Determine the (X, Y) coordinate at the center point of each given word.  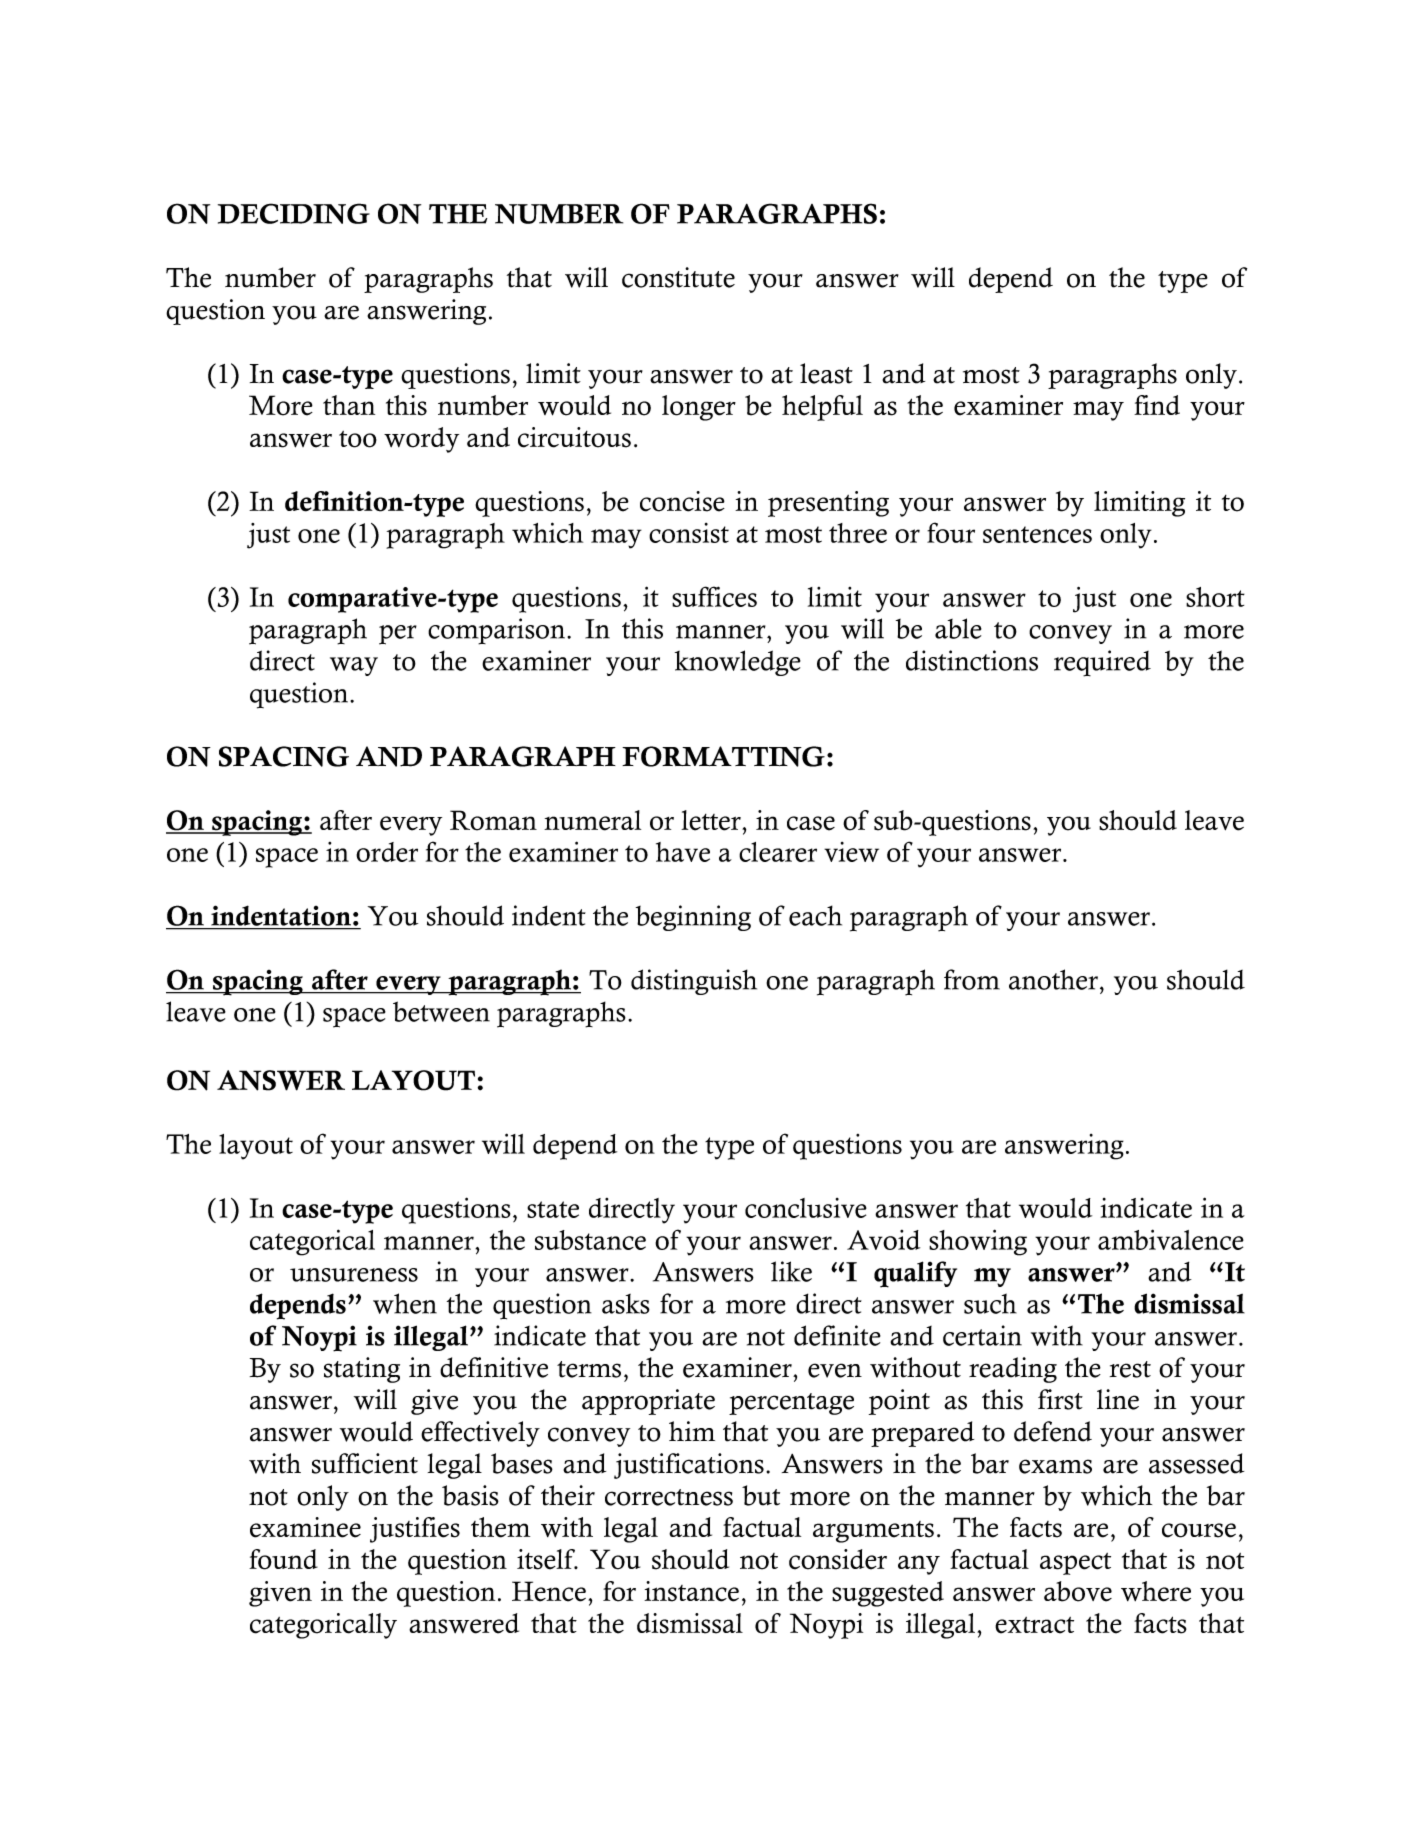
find (1157, 405)
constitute (678, 277)
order (387, 852)
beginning (693, 918)
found (283, 1559)
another (1053, 979)
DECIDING (294, 213)
